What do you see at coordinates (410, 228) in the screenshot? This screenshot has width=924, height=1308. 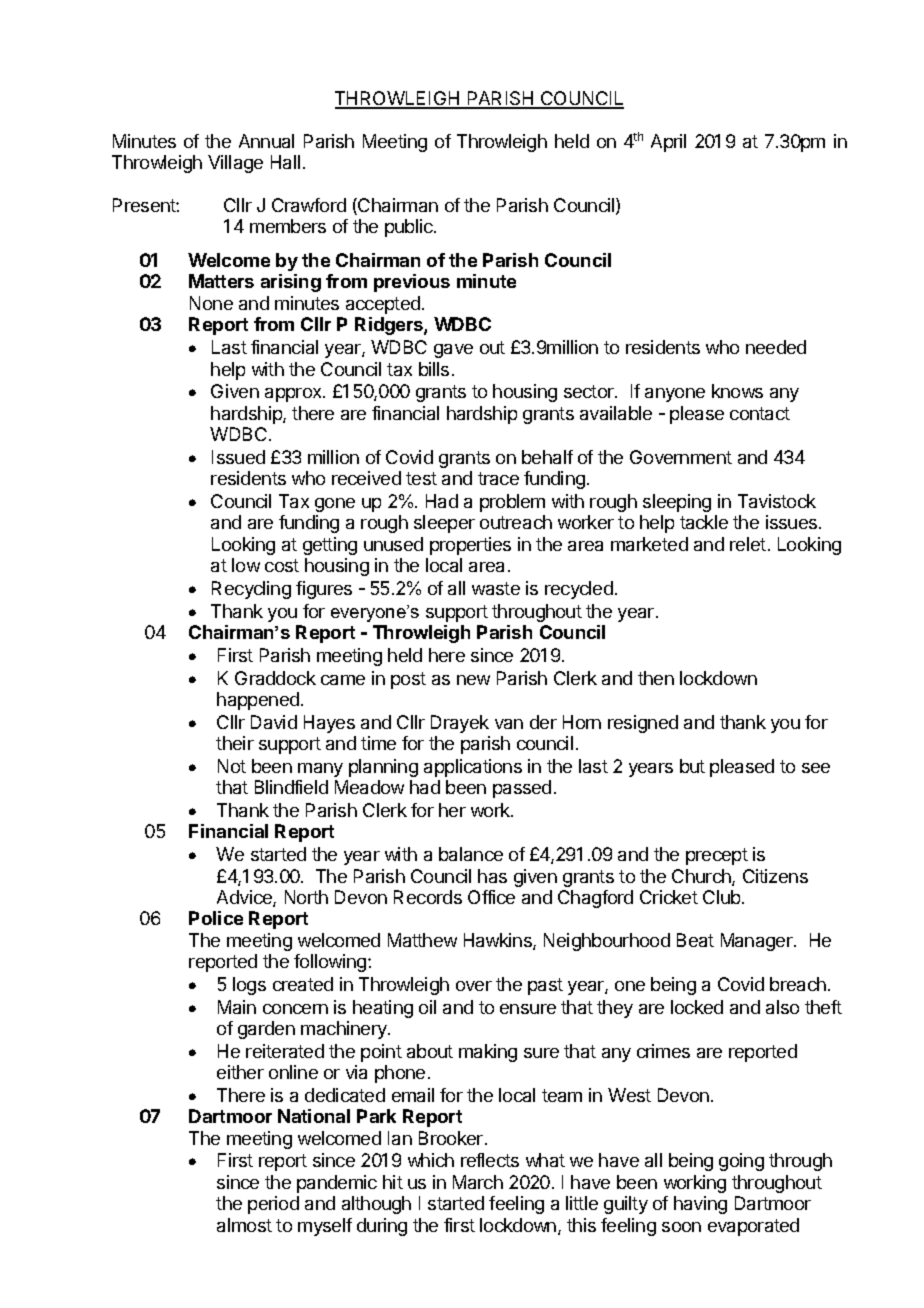 I see `public` at bounding box center [410, 228].
